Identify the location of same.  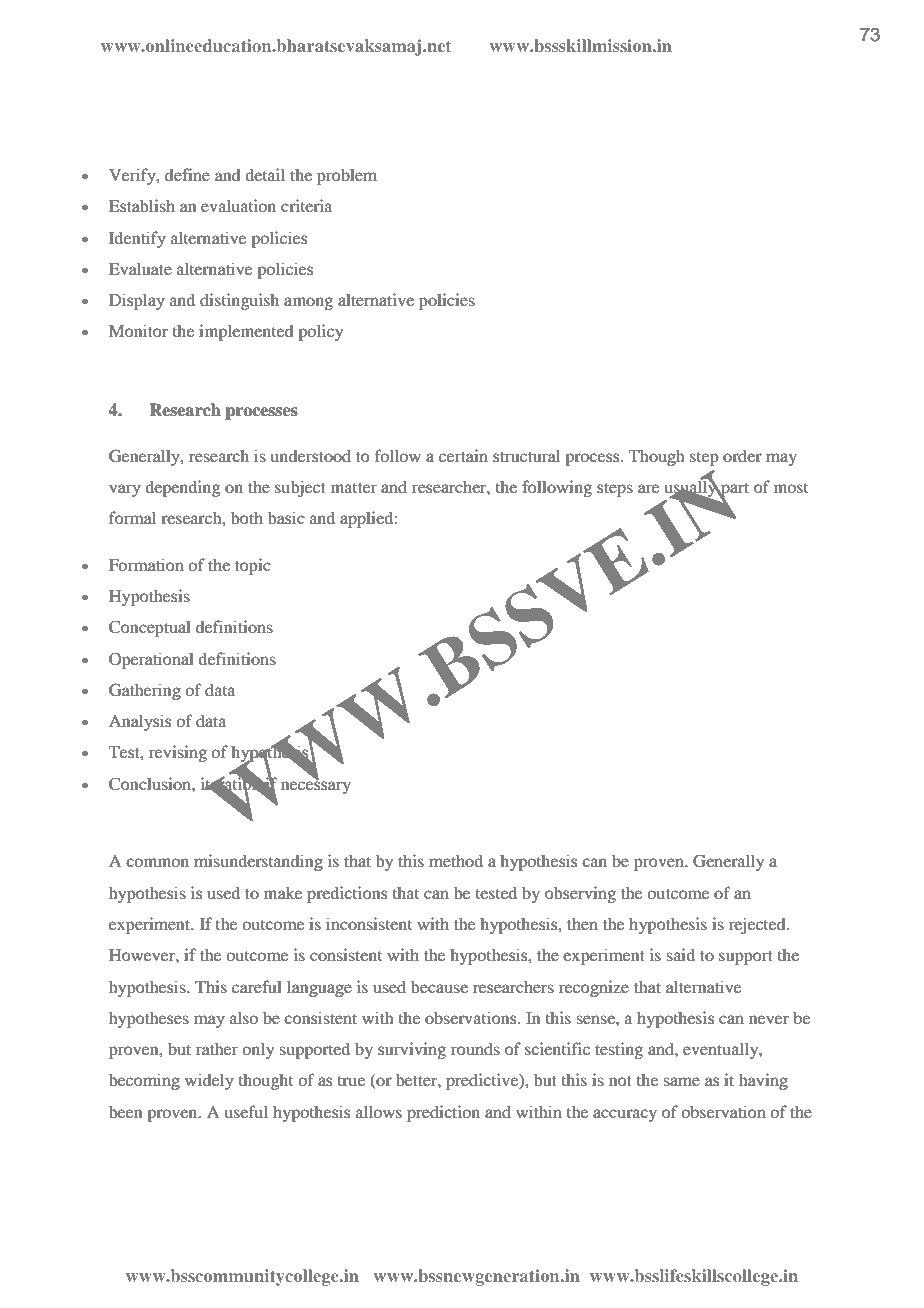
(681, 1081).
